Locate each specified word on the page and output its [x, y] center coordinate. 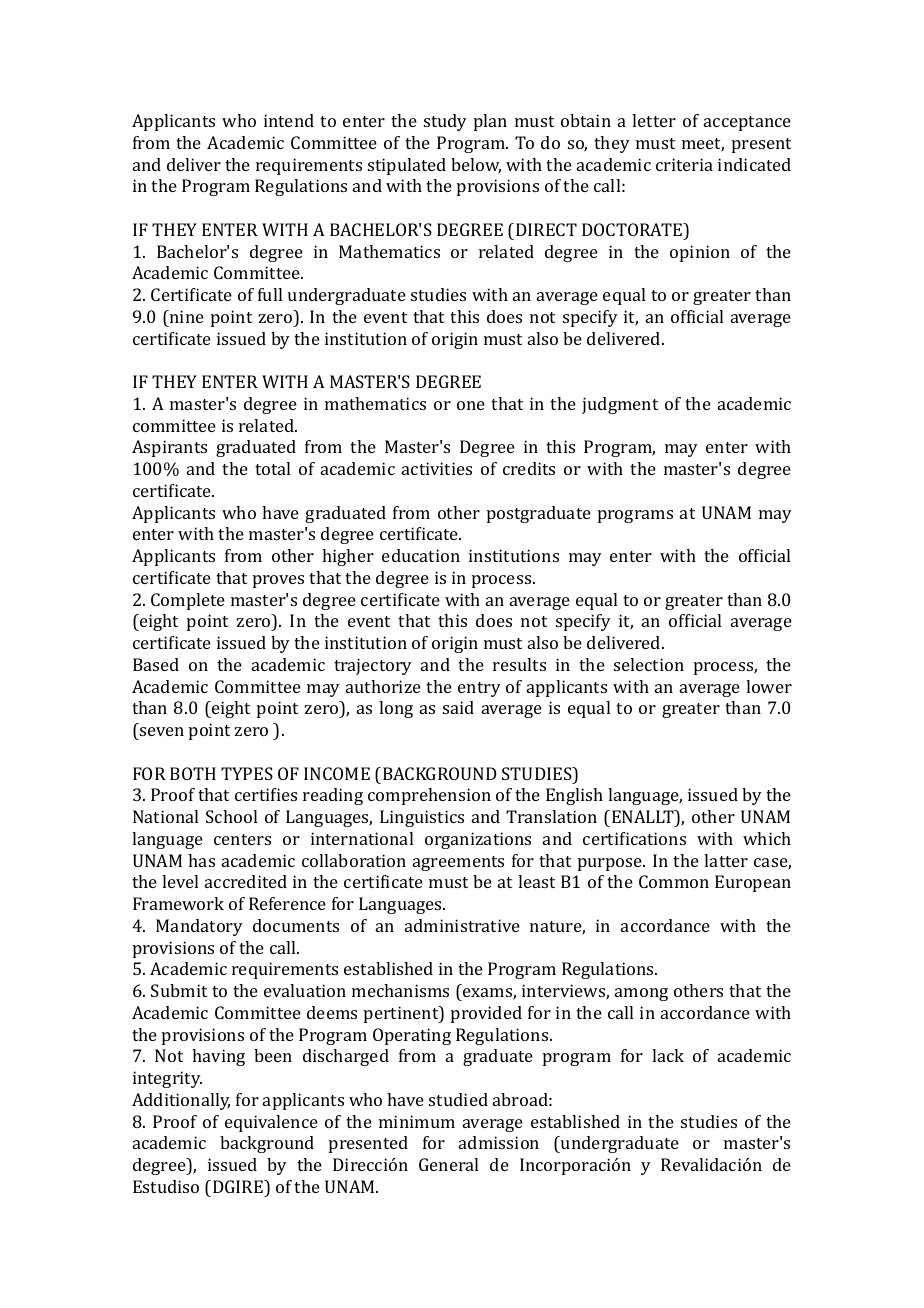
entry [479, 689]
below [476, 166]
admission [499, 1142]
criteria [684, 164]
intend [289, 120]
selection [649, 664]
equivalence [271, 1123]
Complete [188, 601]
